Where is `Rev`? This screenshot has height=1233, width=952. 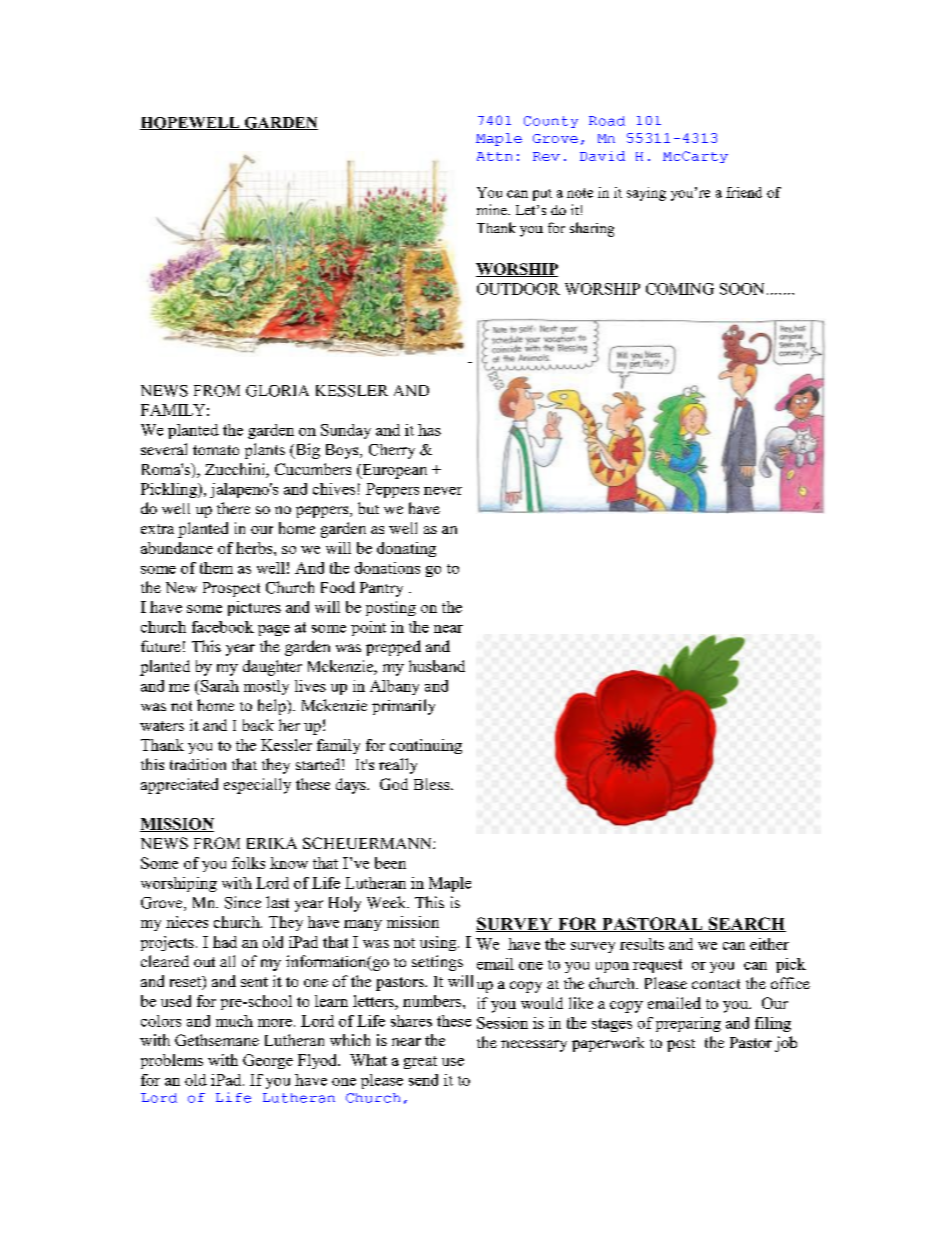 Rev is located at coordinates (546, 156).
